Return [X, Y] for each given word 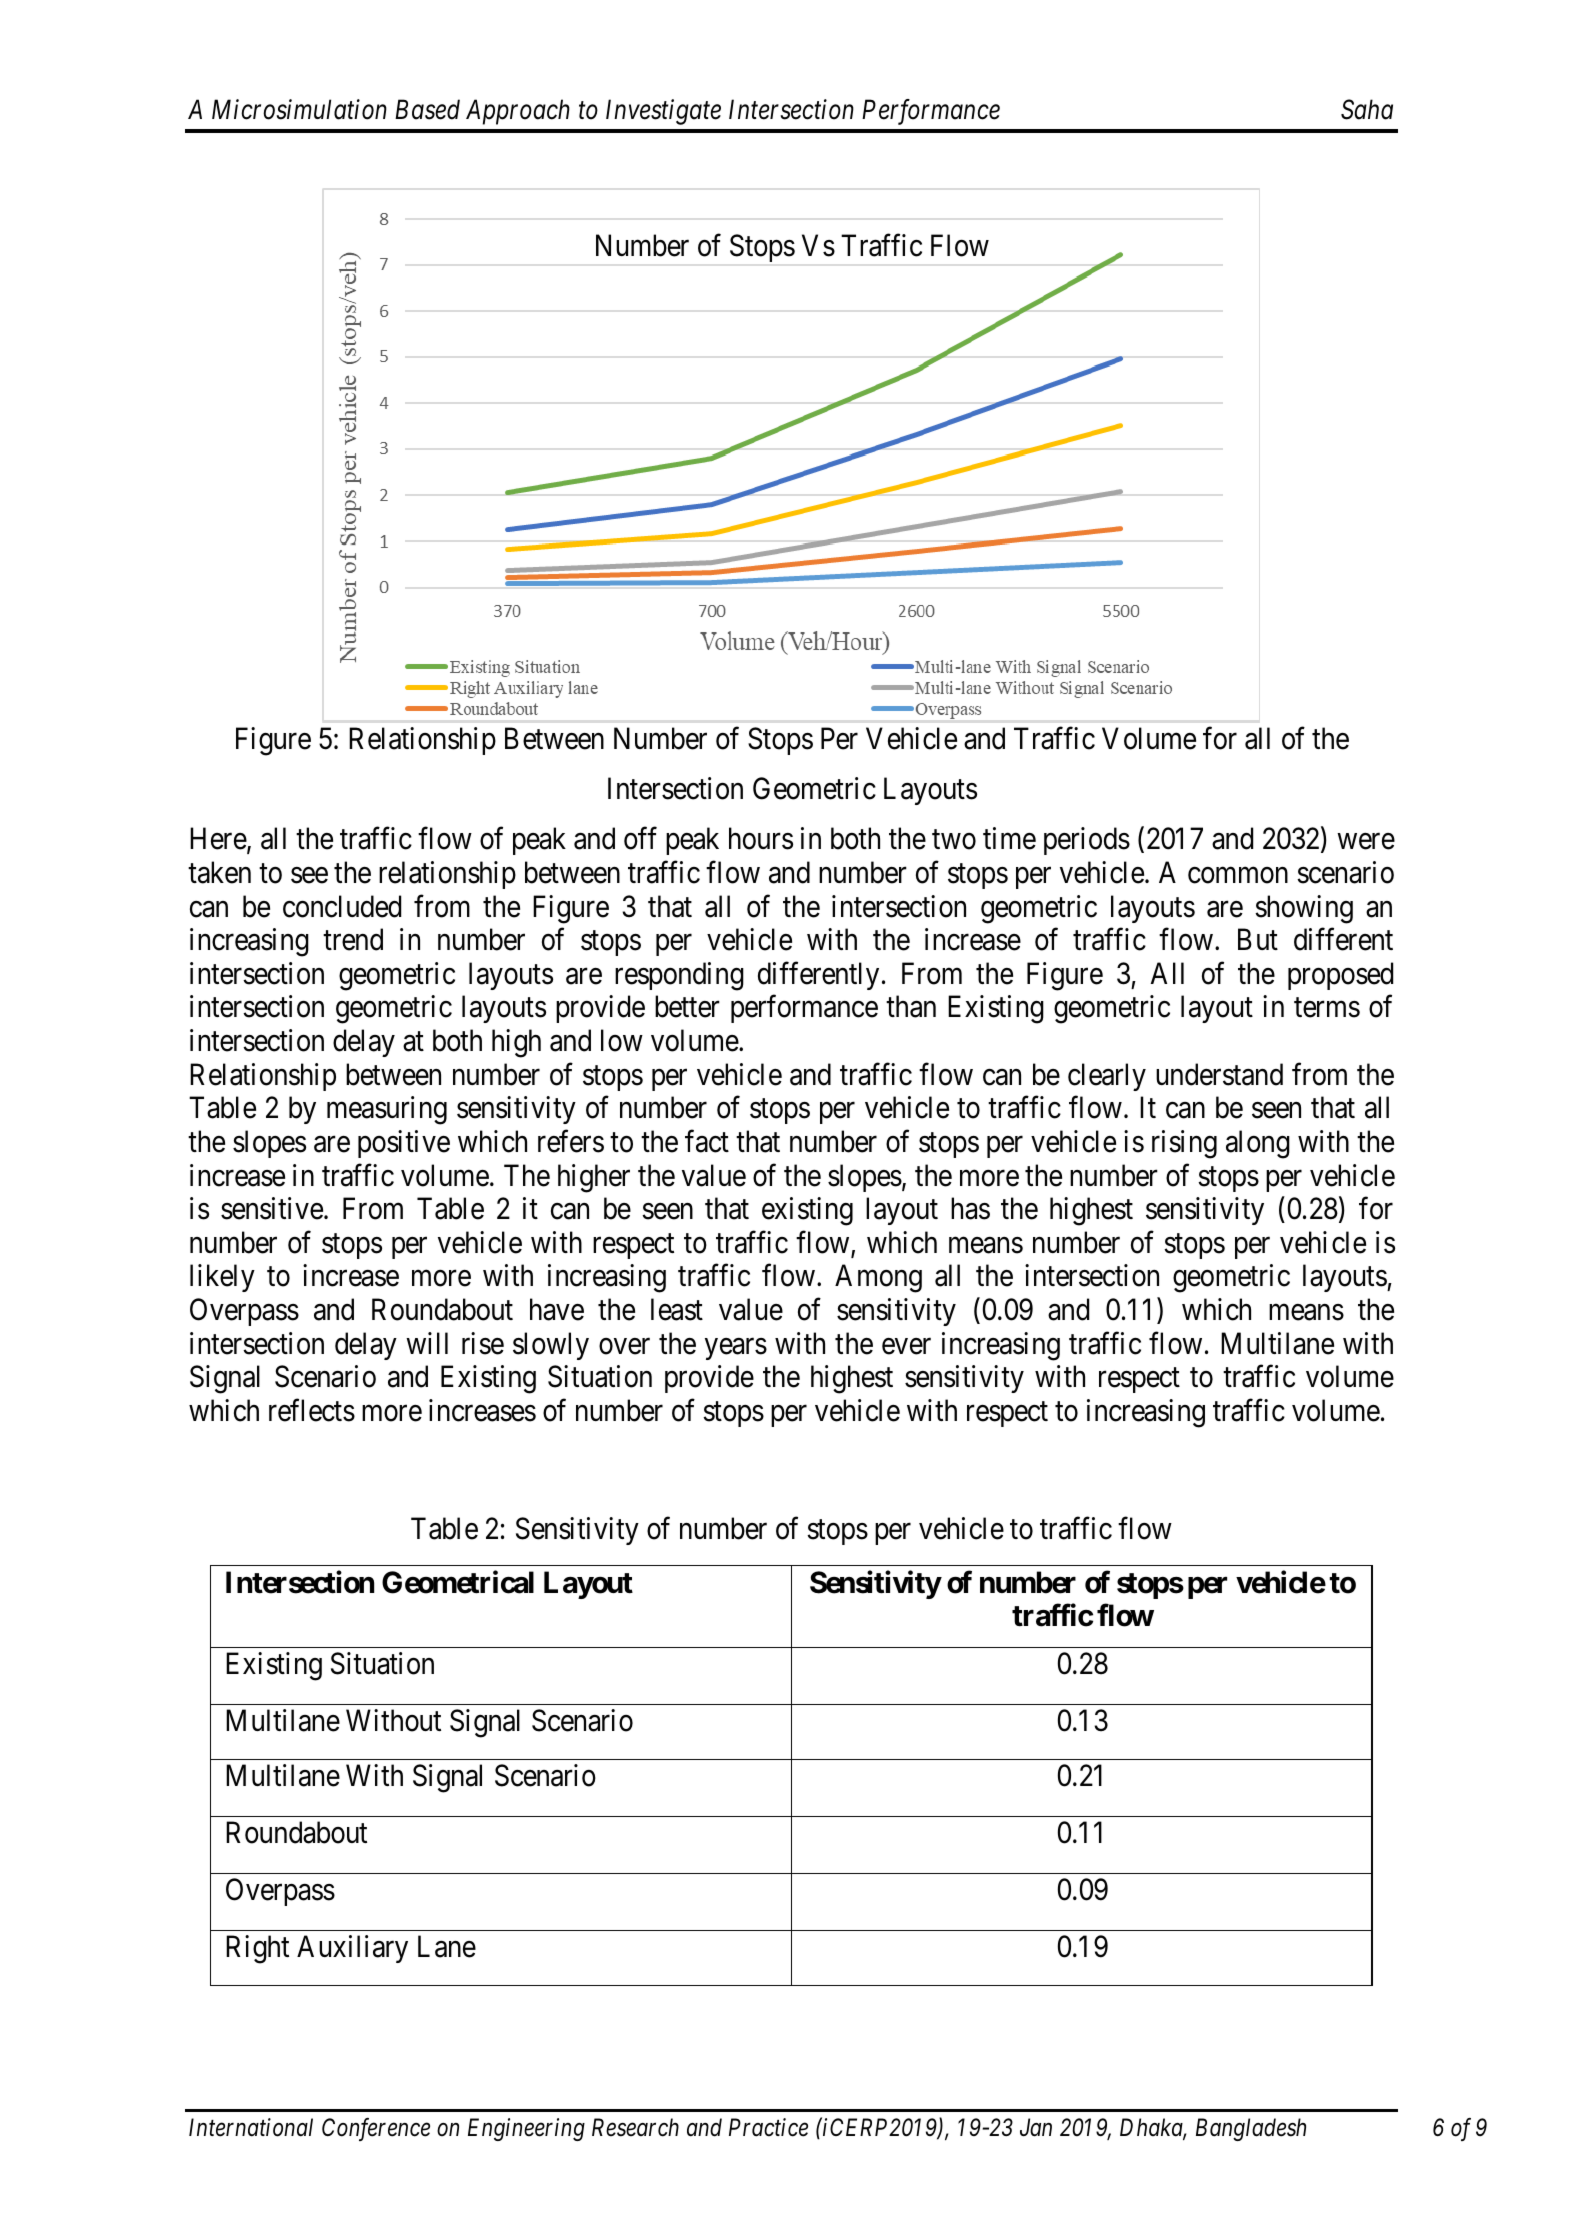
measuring [387, 1110]
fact [707, 1141]
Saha [1367, 109]
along [1258, 1144]
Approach [518, 112]
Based [427, 109]
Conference [376, 2129]
